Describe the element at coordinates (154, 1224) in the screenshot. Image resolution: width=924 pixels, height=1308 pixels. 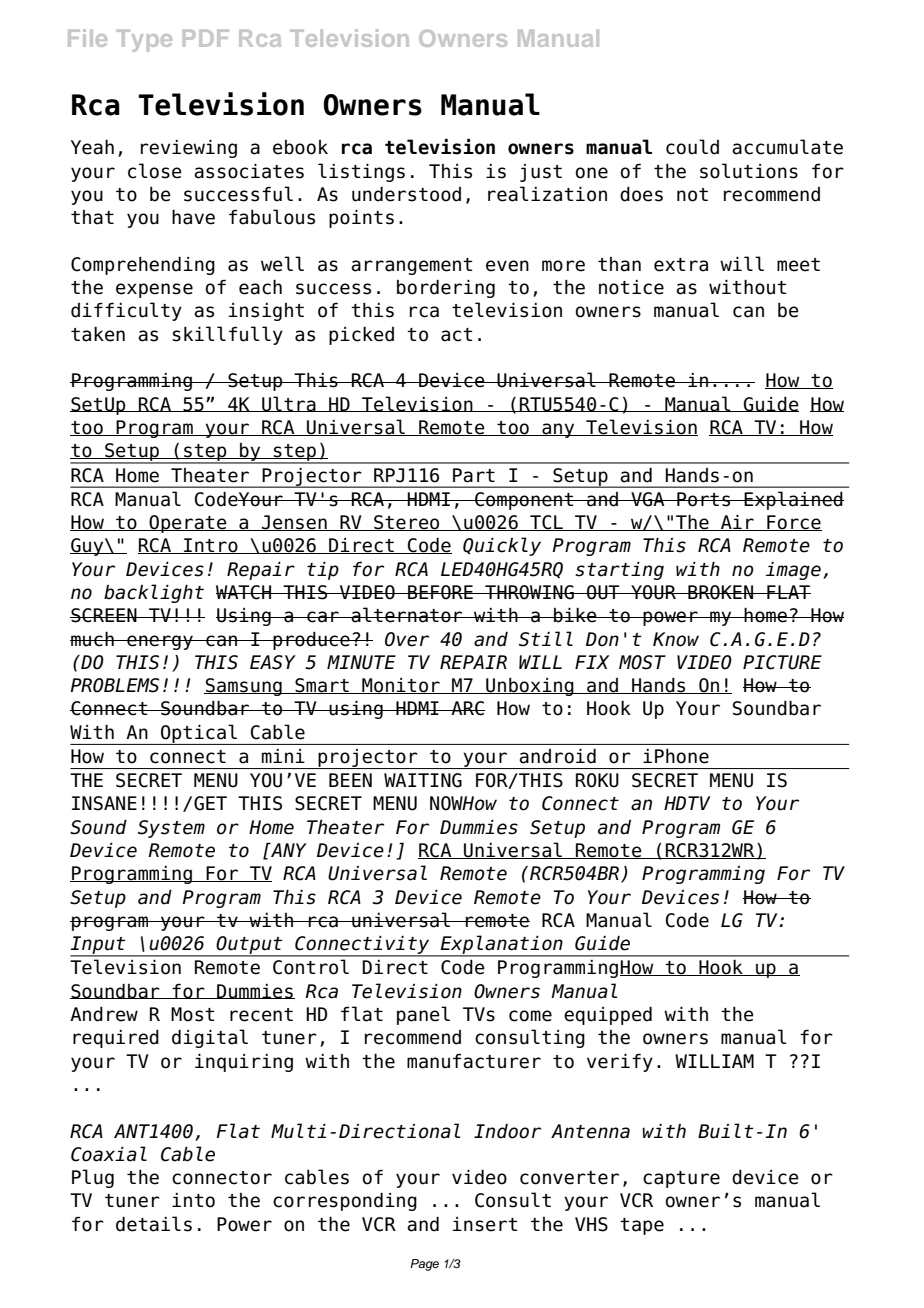
I see `details` at that location.
